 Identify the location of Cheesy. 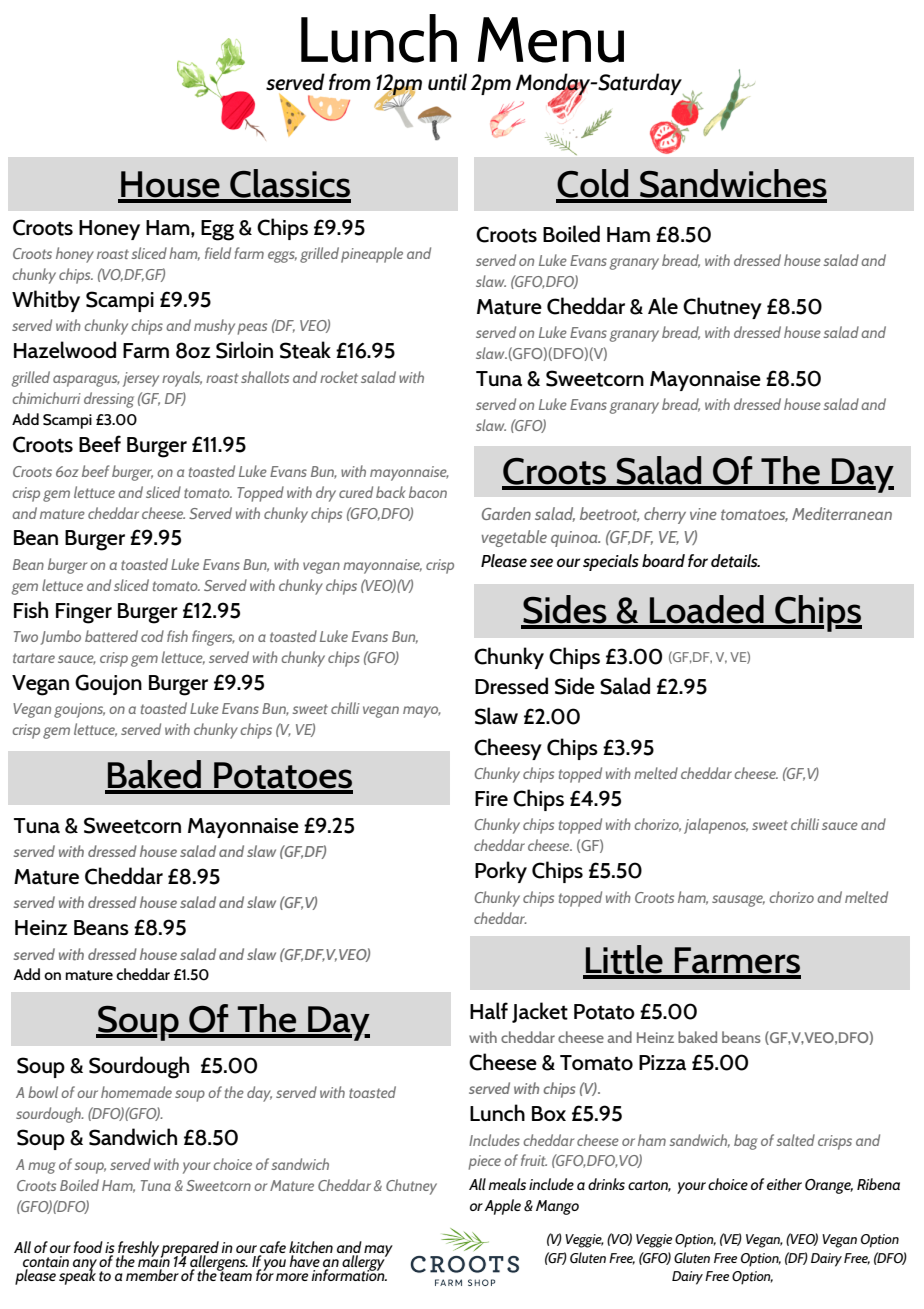
(508, 749).
